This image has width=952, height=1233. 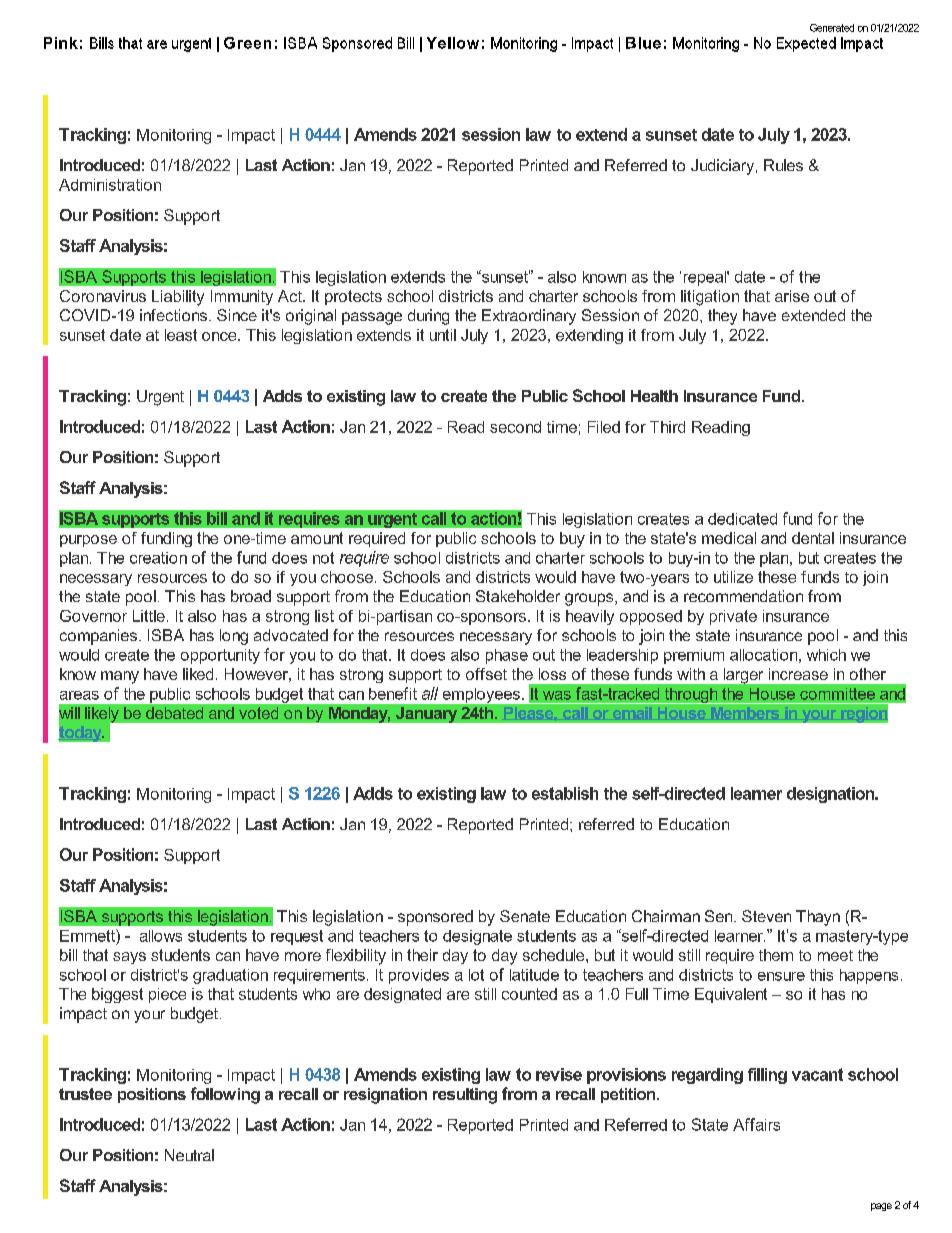 I want to click on Green, so click(x=247, y=43).
